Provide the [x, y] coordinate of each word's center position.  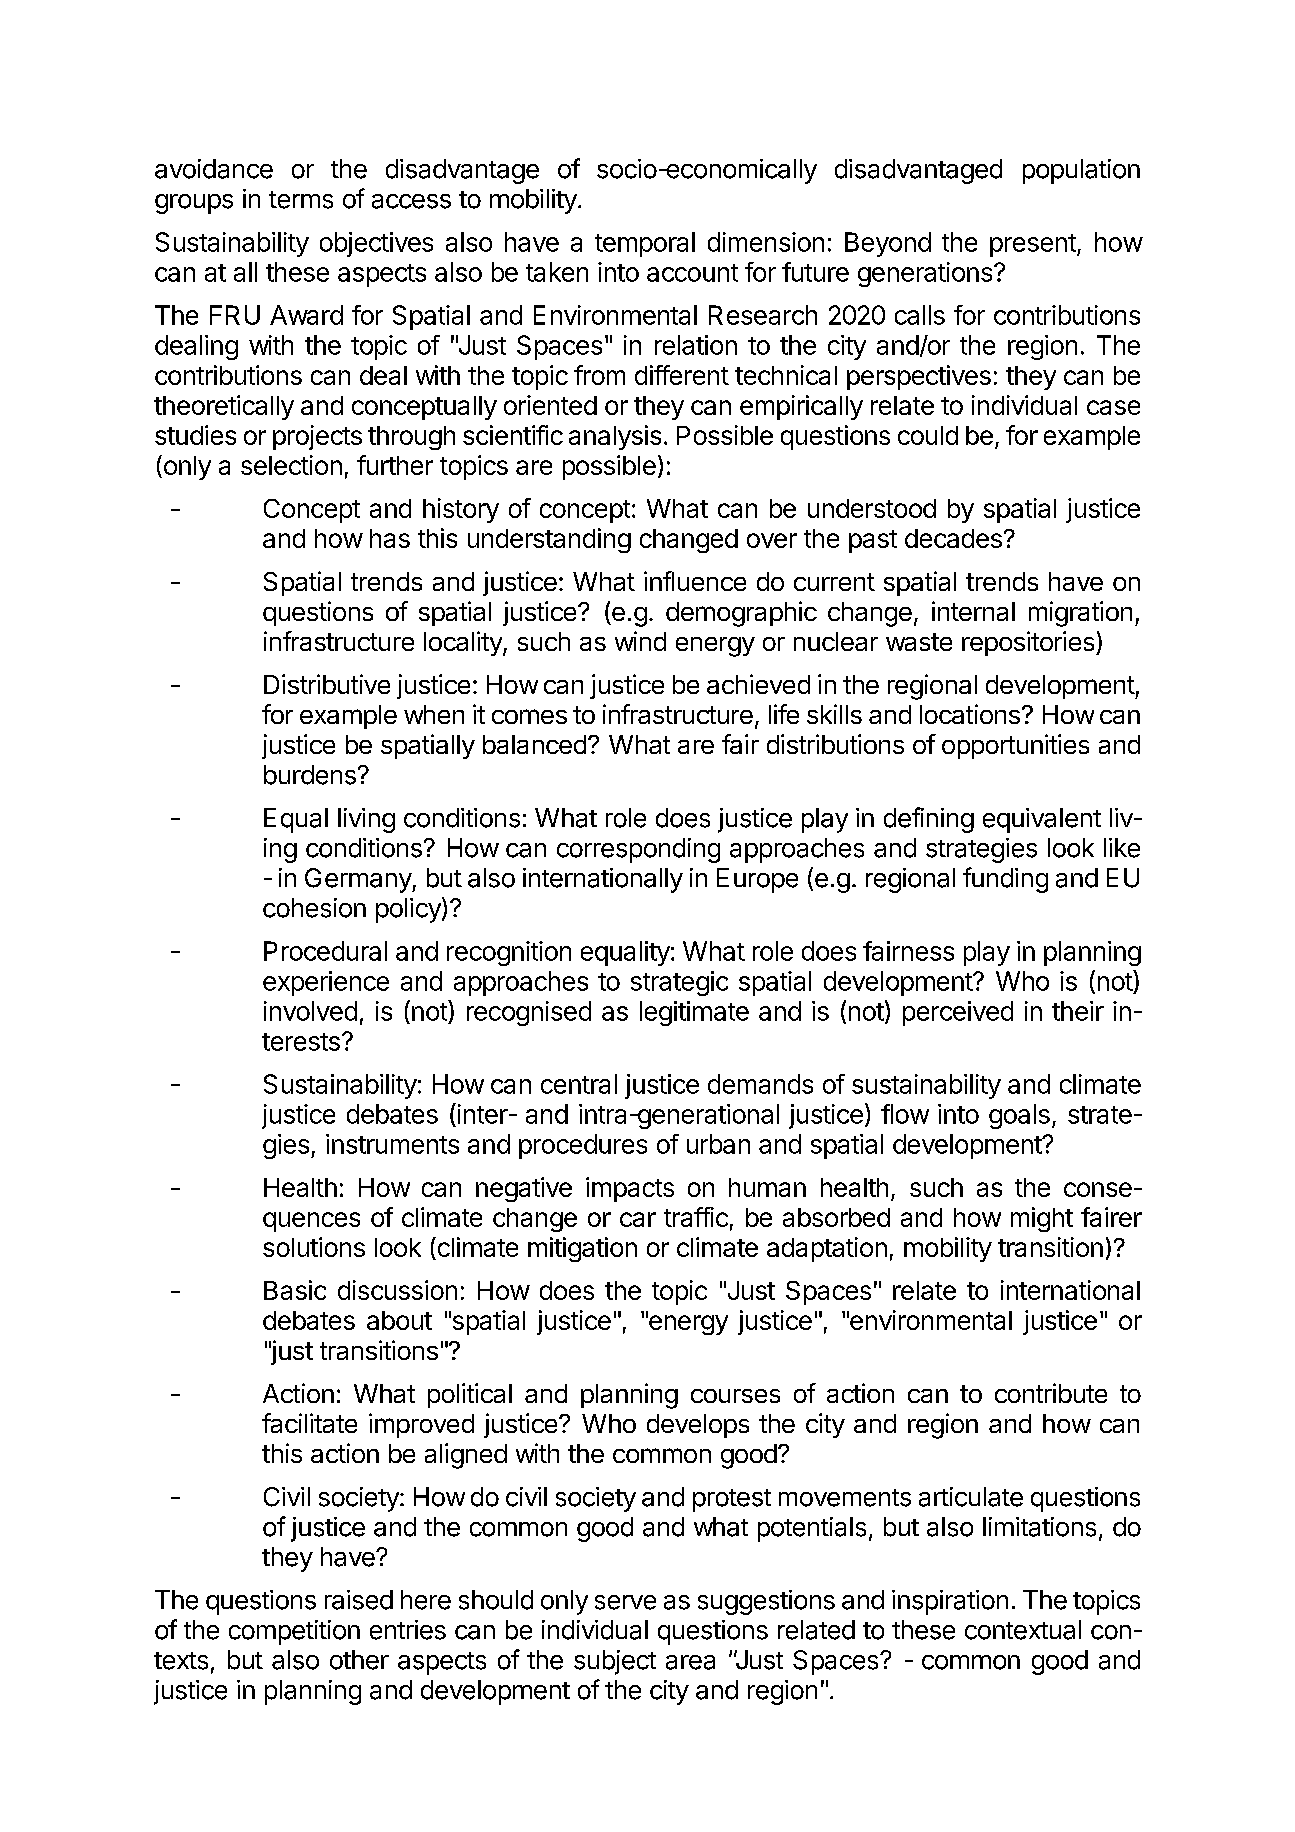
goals [1019, 1116]
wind [640, 641]
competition [294, 1632]
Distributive [327, 684]
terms [301, 200]
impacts [630, 1189]
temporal [645, 244]
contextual [1023, 1630]
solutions [314, 1247]
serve [625, 1602]
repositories [1029, 643]
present [1033, 245]
